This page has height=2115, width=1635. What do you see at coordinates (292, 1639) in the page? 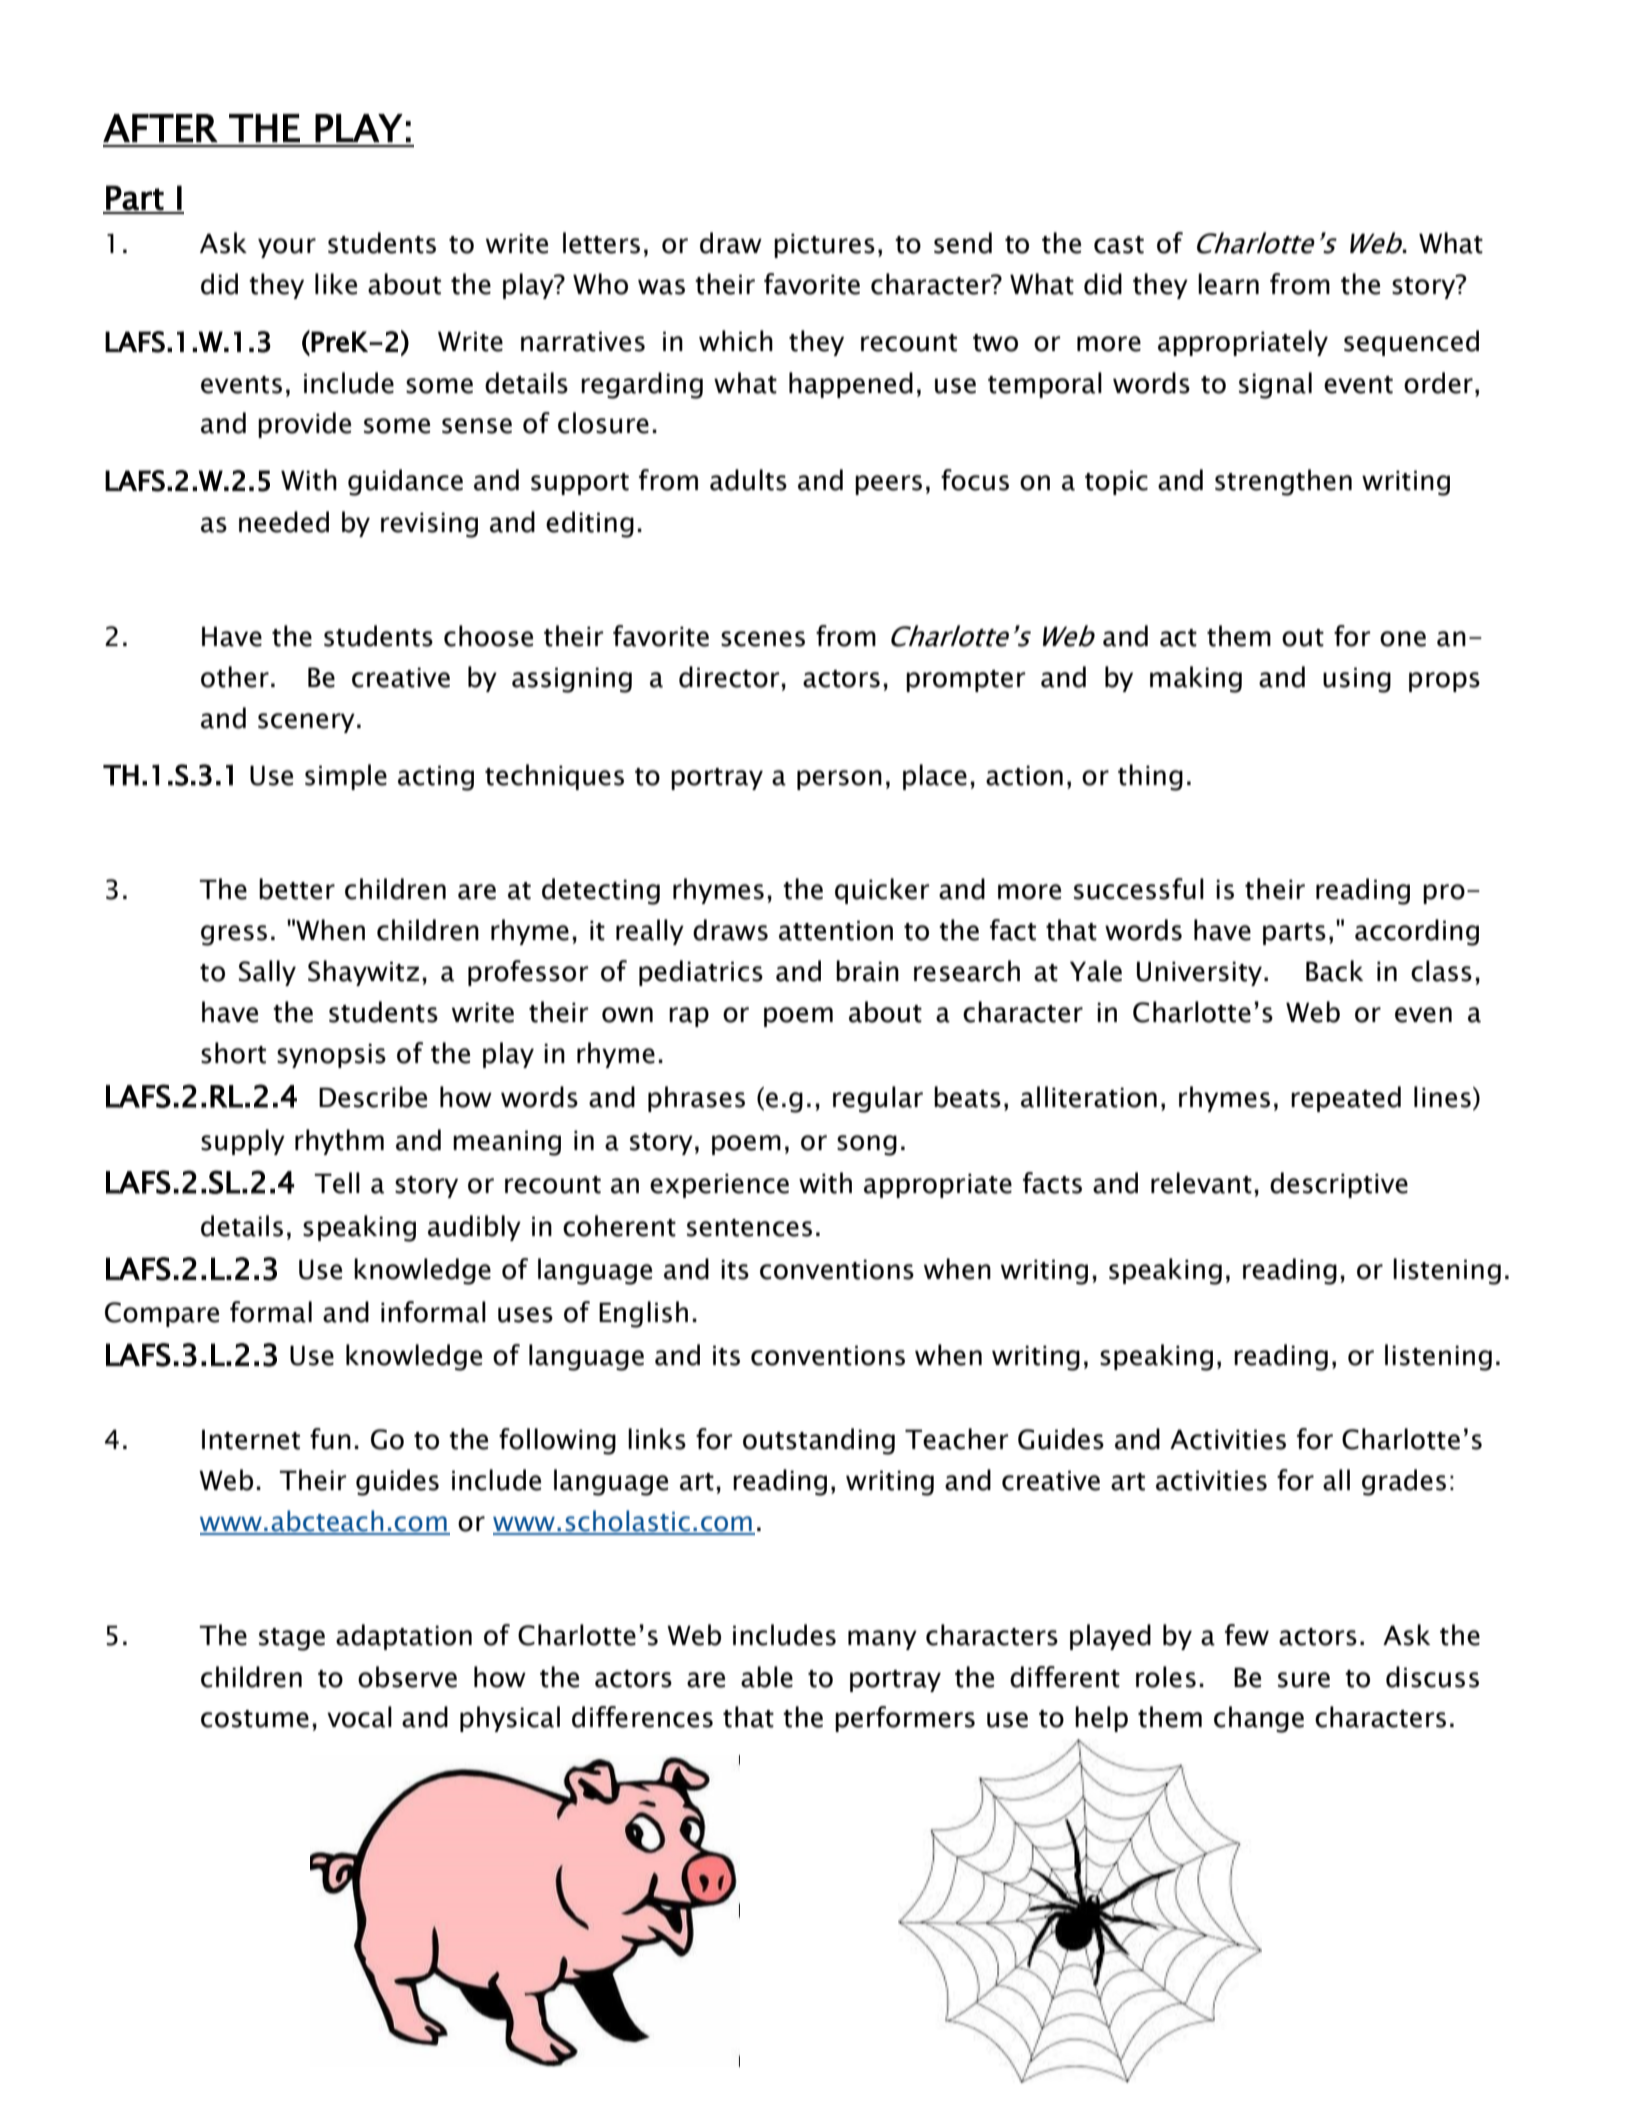
I see `stage` at bounding box center [292, 1639].
